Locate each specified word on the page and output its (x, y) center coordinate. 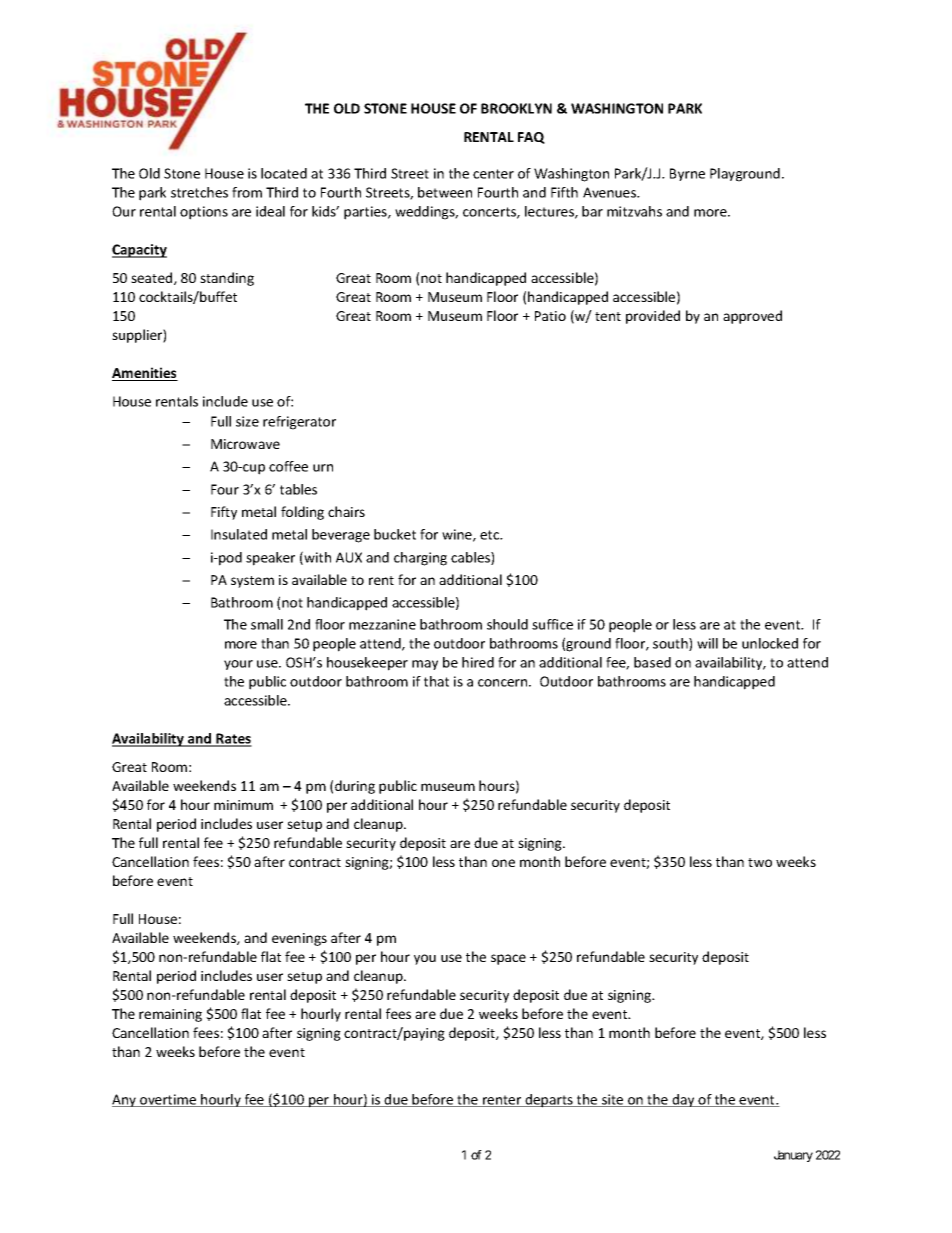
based (652, 662)
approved (752, 317)
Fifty (224, 513)
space (508, 959)
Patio (550, 316)
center (493, 174)
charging (420, 559)
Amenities (145, 374)
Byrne (687, 174)
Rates (233, 739)
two (760, 862)
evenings (299, 939)
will (707, 643)
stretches (199, 192)
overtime (168, 1100)
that (436, 681)
